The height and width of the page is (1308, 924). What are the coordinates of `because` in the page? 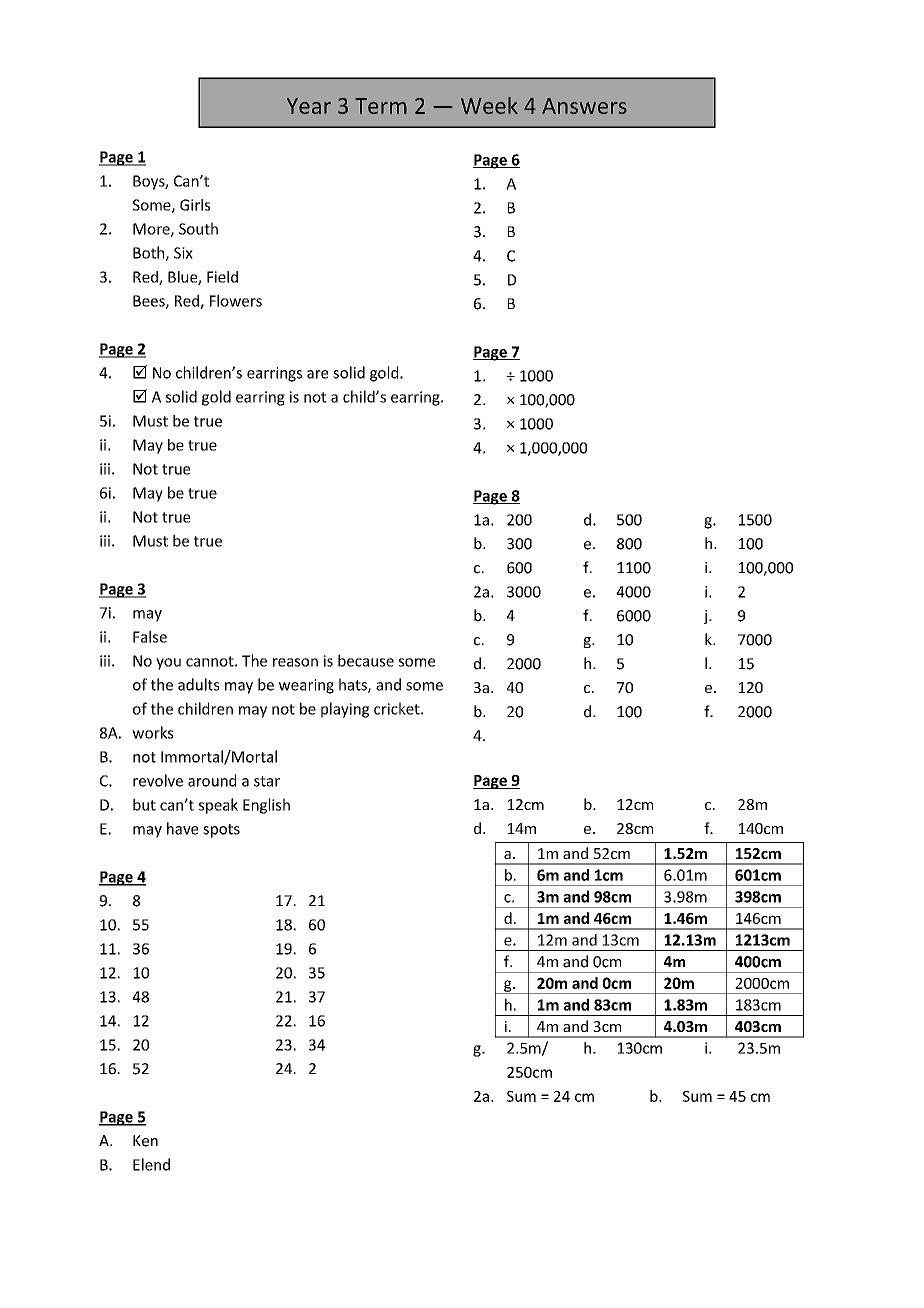 It's located at (366, 660).
